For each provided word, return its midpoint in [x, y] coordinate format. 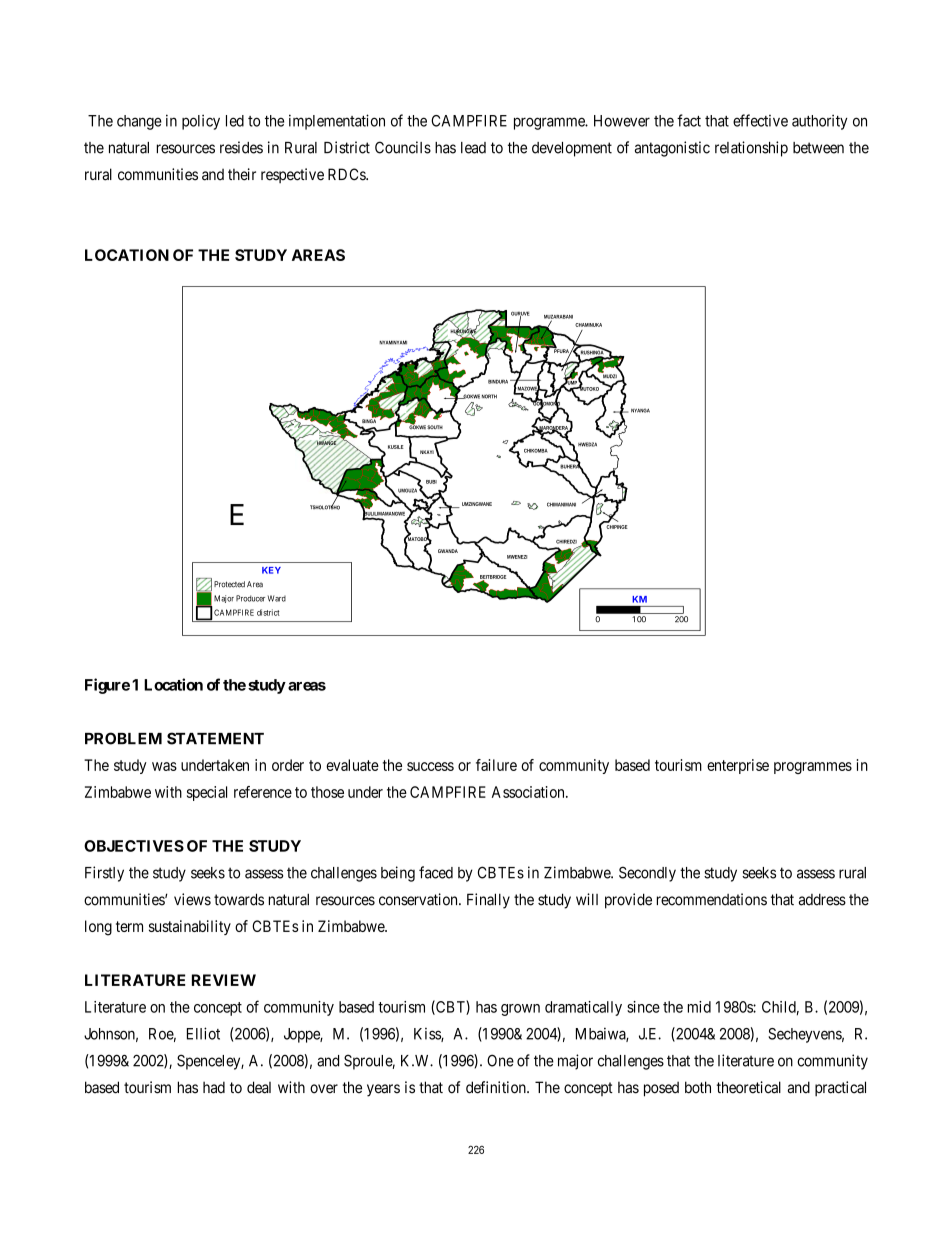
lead [473, 148]
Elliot [203, 1033]
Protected [229, 584]
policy [201, 122]
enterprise [738, 766]
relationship [751, 149]
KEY [271, 570]
